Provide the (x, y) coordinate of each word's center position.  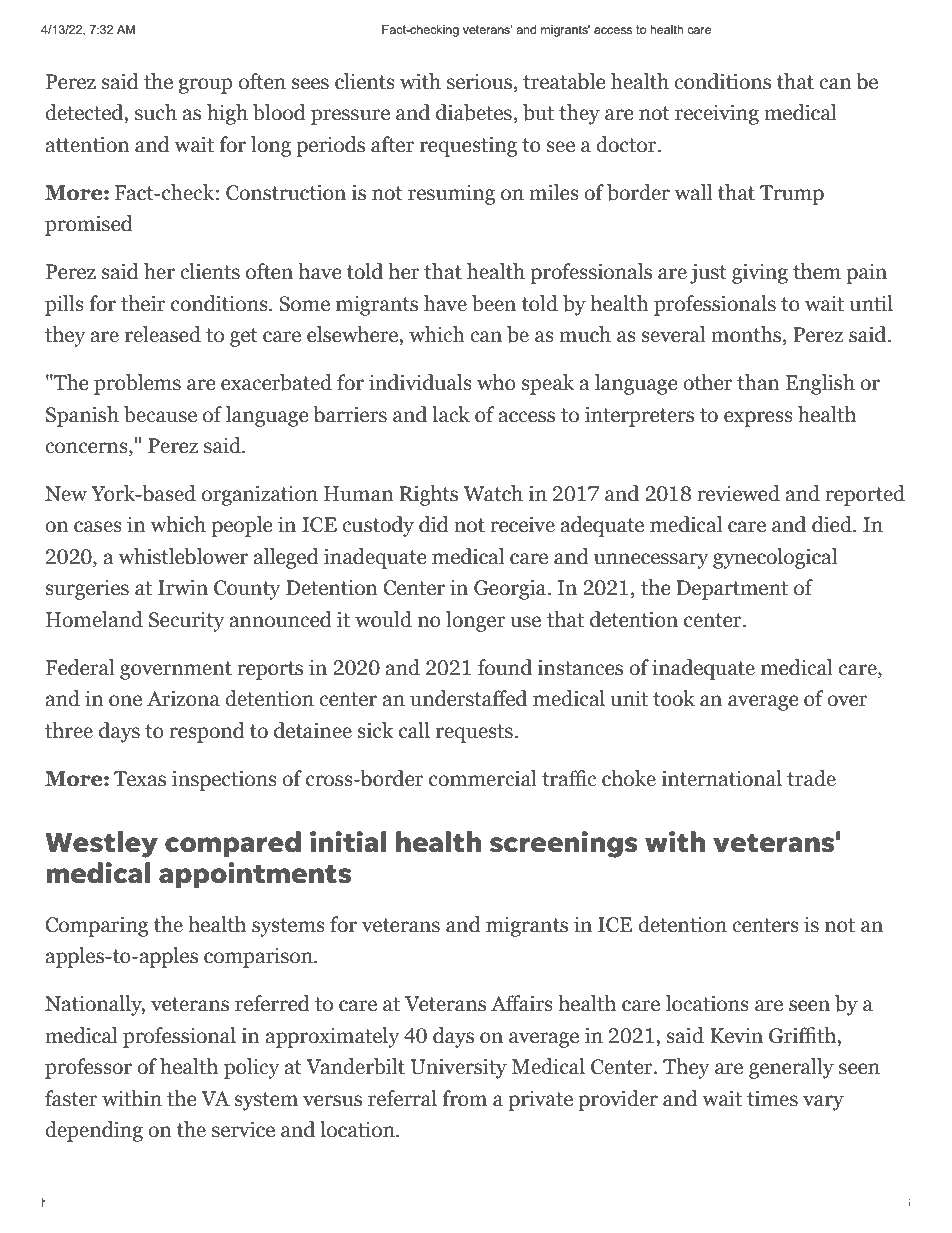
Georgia (511, 589)
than (758, 382)
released (163, 334)
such (156, 112)
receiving (717, 114)
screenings (564, 844)
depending (94, 1131)
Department (732, 590)
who (496, 382)
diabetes (474, 112)
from (464, 1098)
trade (811, 778)
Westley (101, 844)
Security (186, 621)
